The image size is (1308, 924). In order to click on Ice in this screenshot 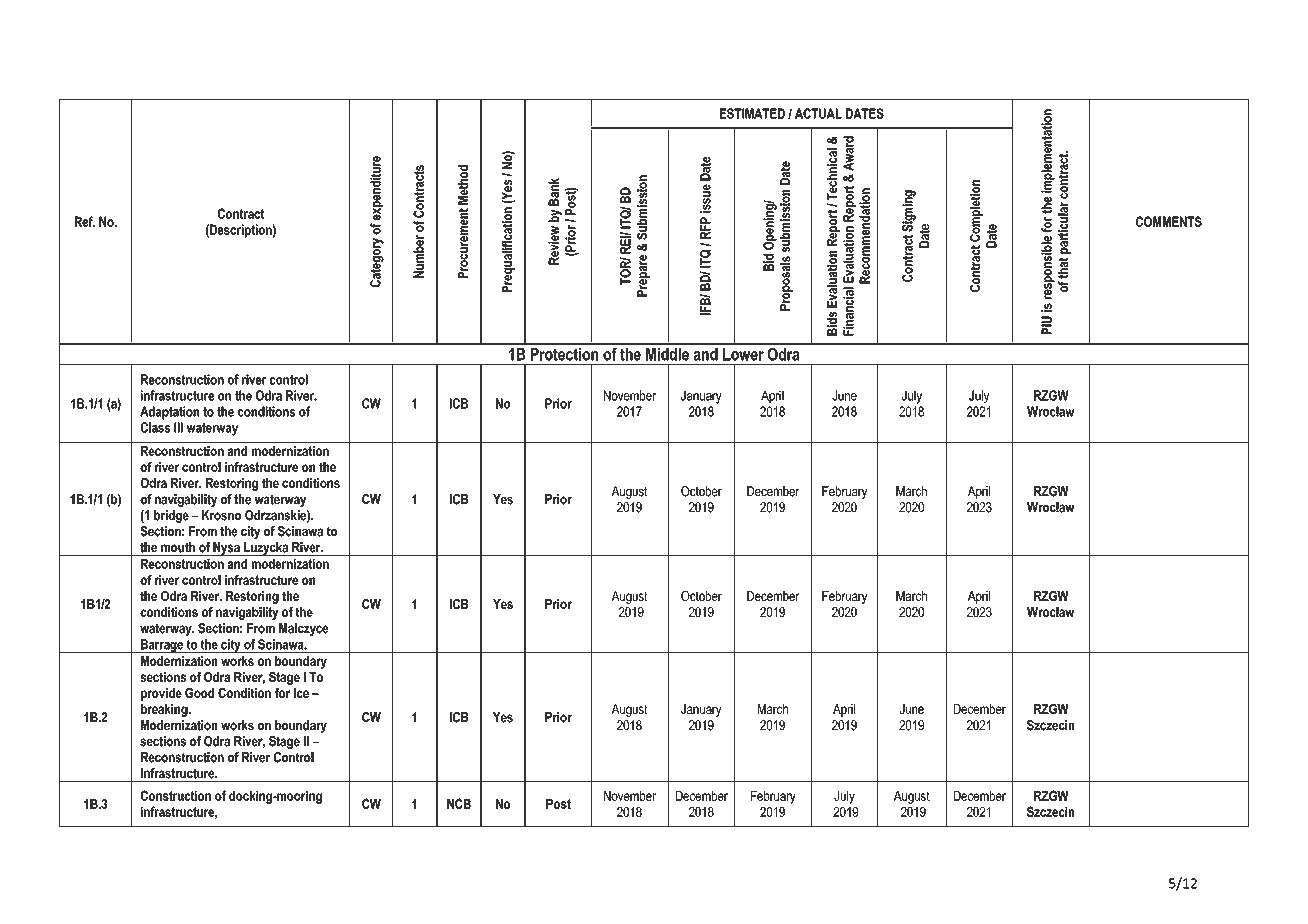, I will do `click(301, 693)`.
